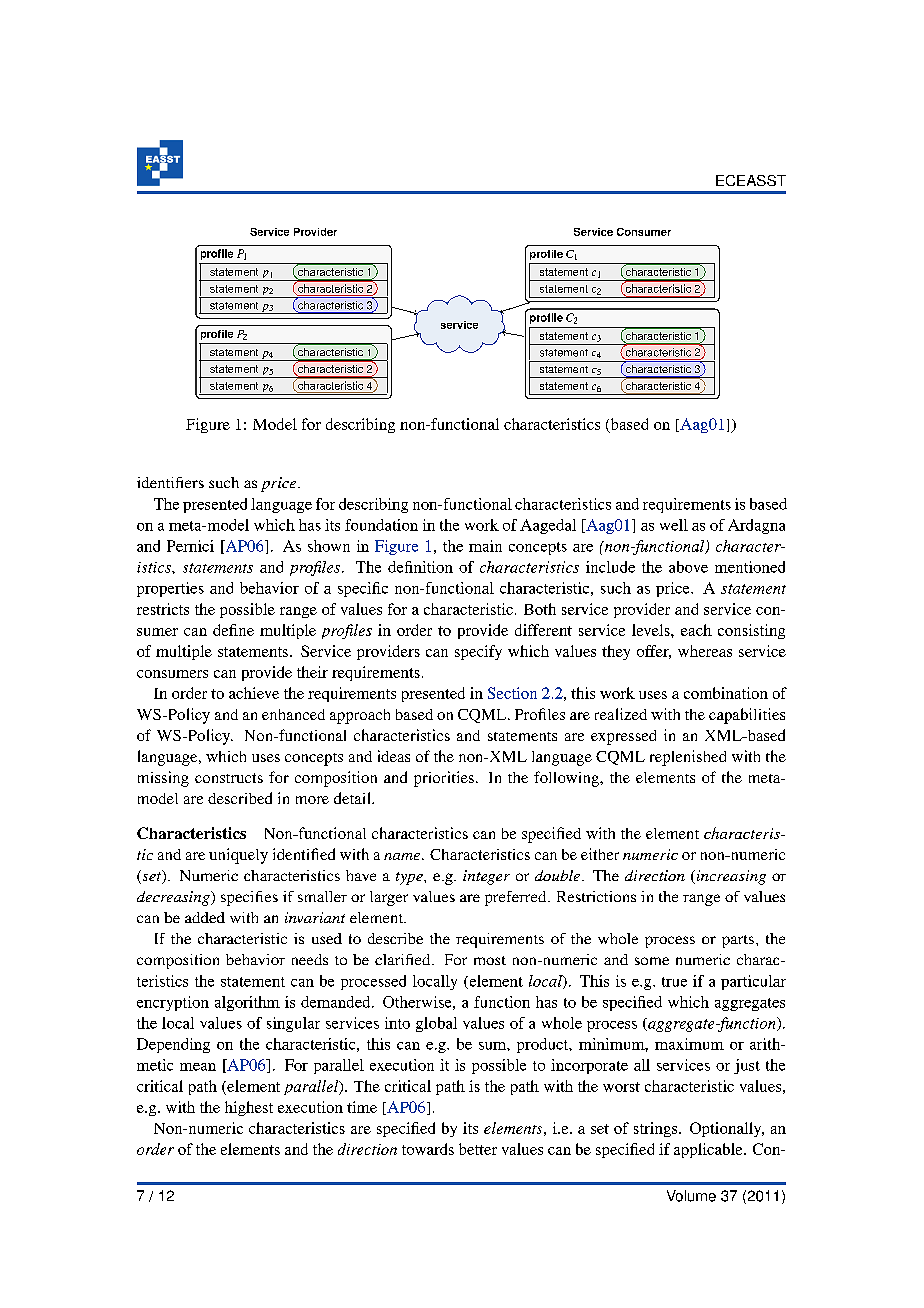 Image resolution: width=924 pixels, height=1308 pixels. Describe the element at coordinates (674, 525) in the screenshot. I see `well` at that location.
